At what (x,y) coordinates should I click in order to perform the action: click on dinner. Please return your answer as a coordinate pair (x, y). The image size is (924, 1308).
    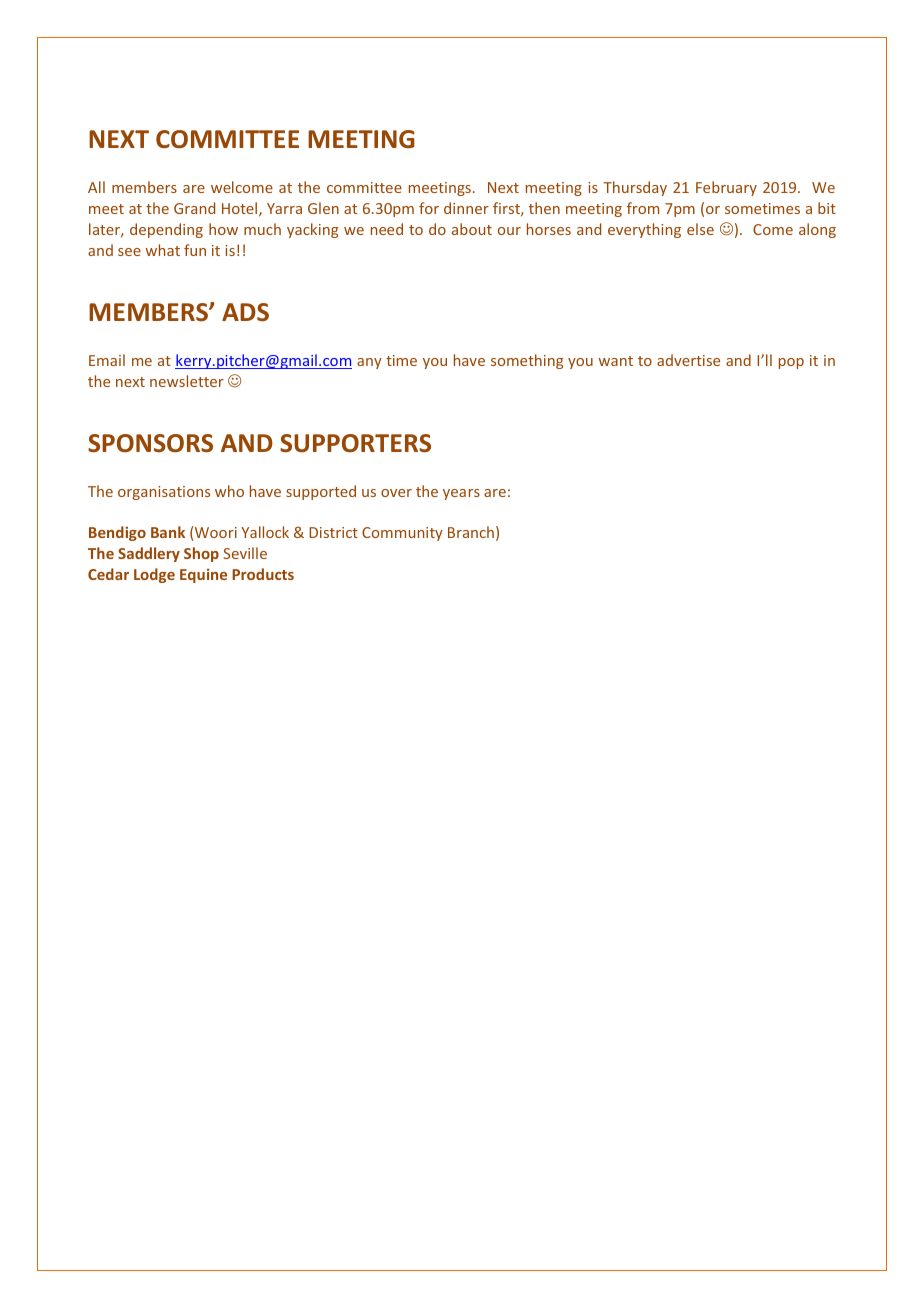
    Looking at the image, I should click on (466, 208).
